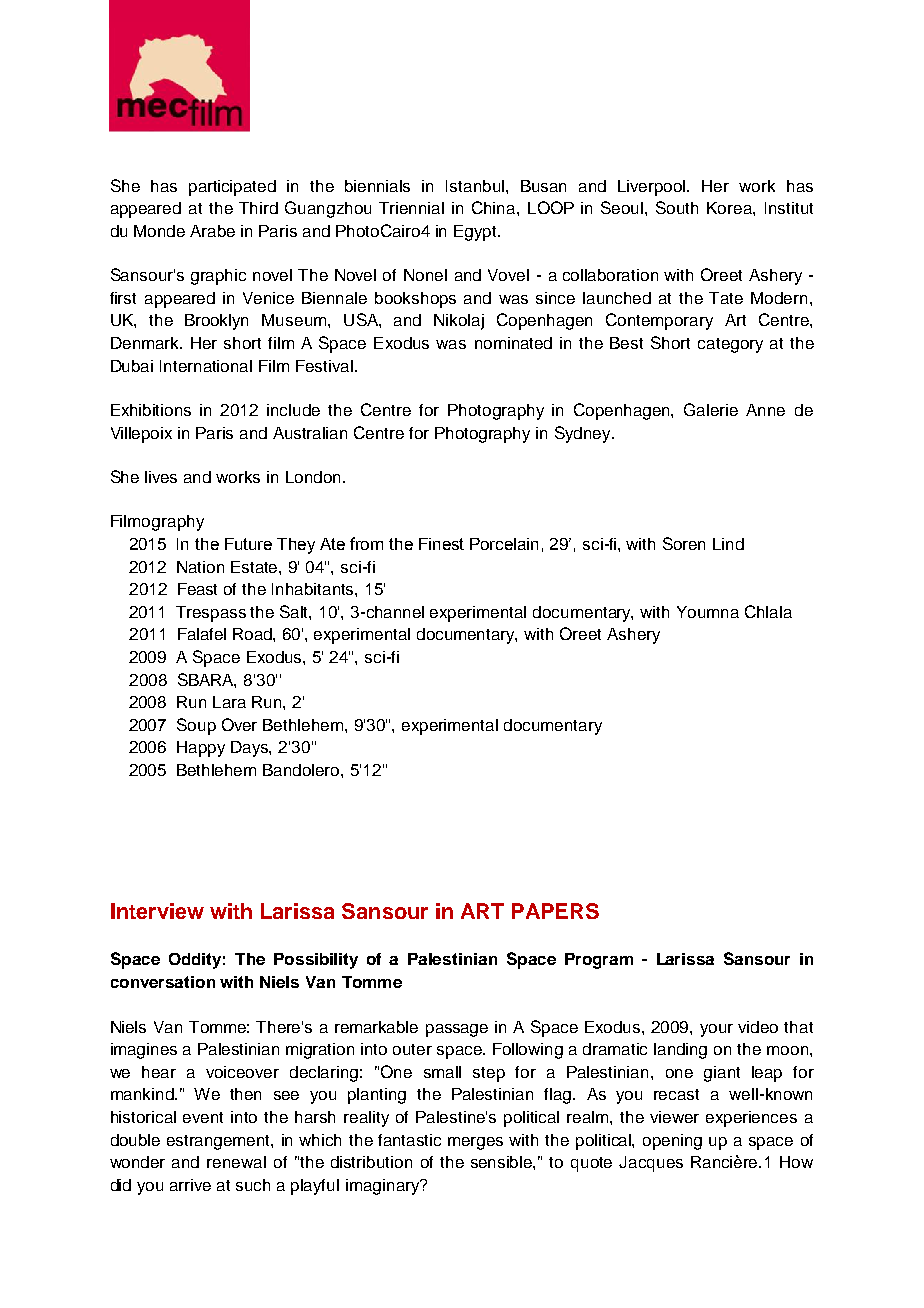 This document has width=924, height=1308. What do you see at coordinates (229, 702) in the document?
I see `Lara` at bounding box center [229, 702].
